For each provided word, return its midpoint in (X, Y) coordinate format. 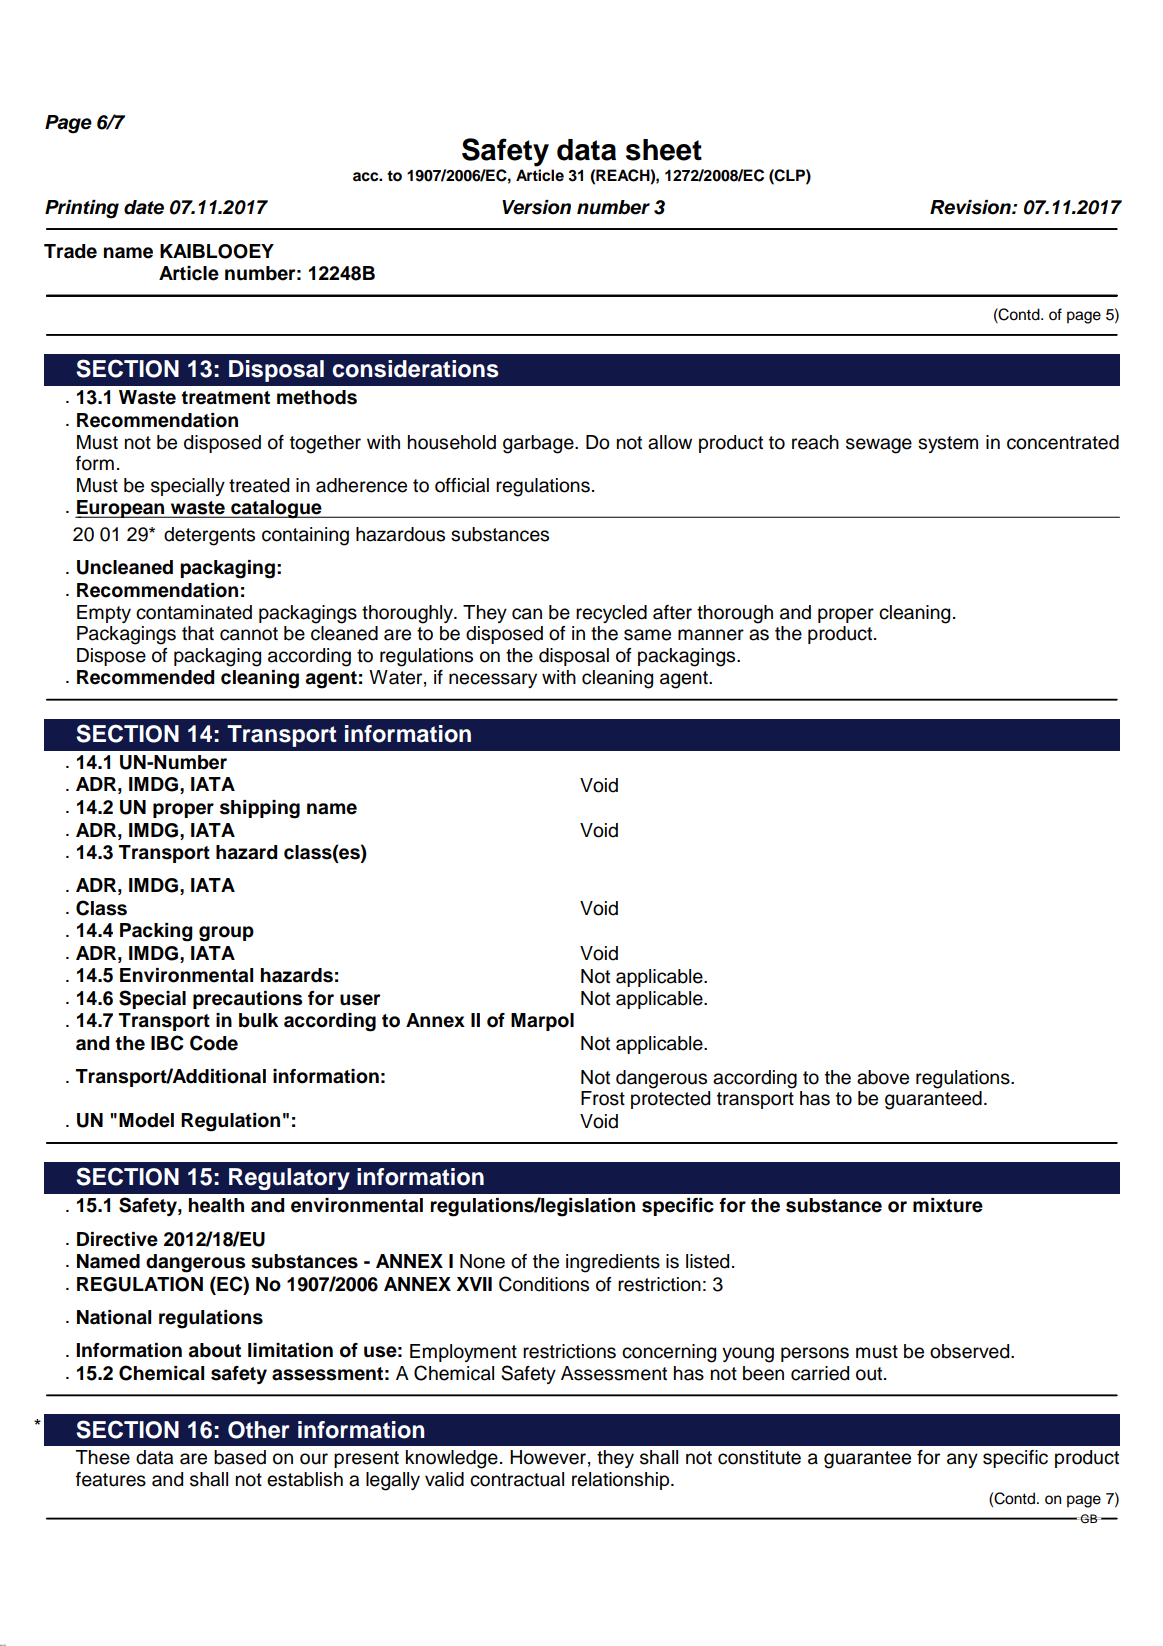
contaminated (194, 612)
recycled (611, 614)
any (962, 1460)
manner (711, 635)
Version (536, 207)
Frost (603, 1098)
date (144, 207)
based (240, 1457)
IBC (167, 1043)
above (883, 1077)
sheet (664, 150)
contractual (517, 1479)
